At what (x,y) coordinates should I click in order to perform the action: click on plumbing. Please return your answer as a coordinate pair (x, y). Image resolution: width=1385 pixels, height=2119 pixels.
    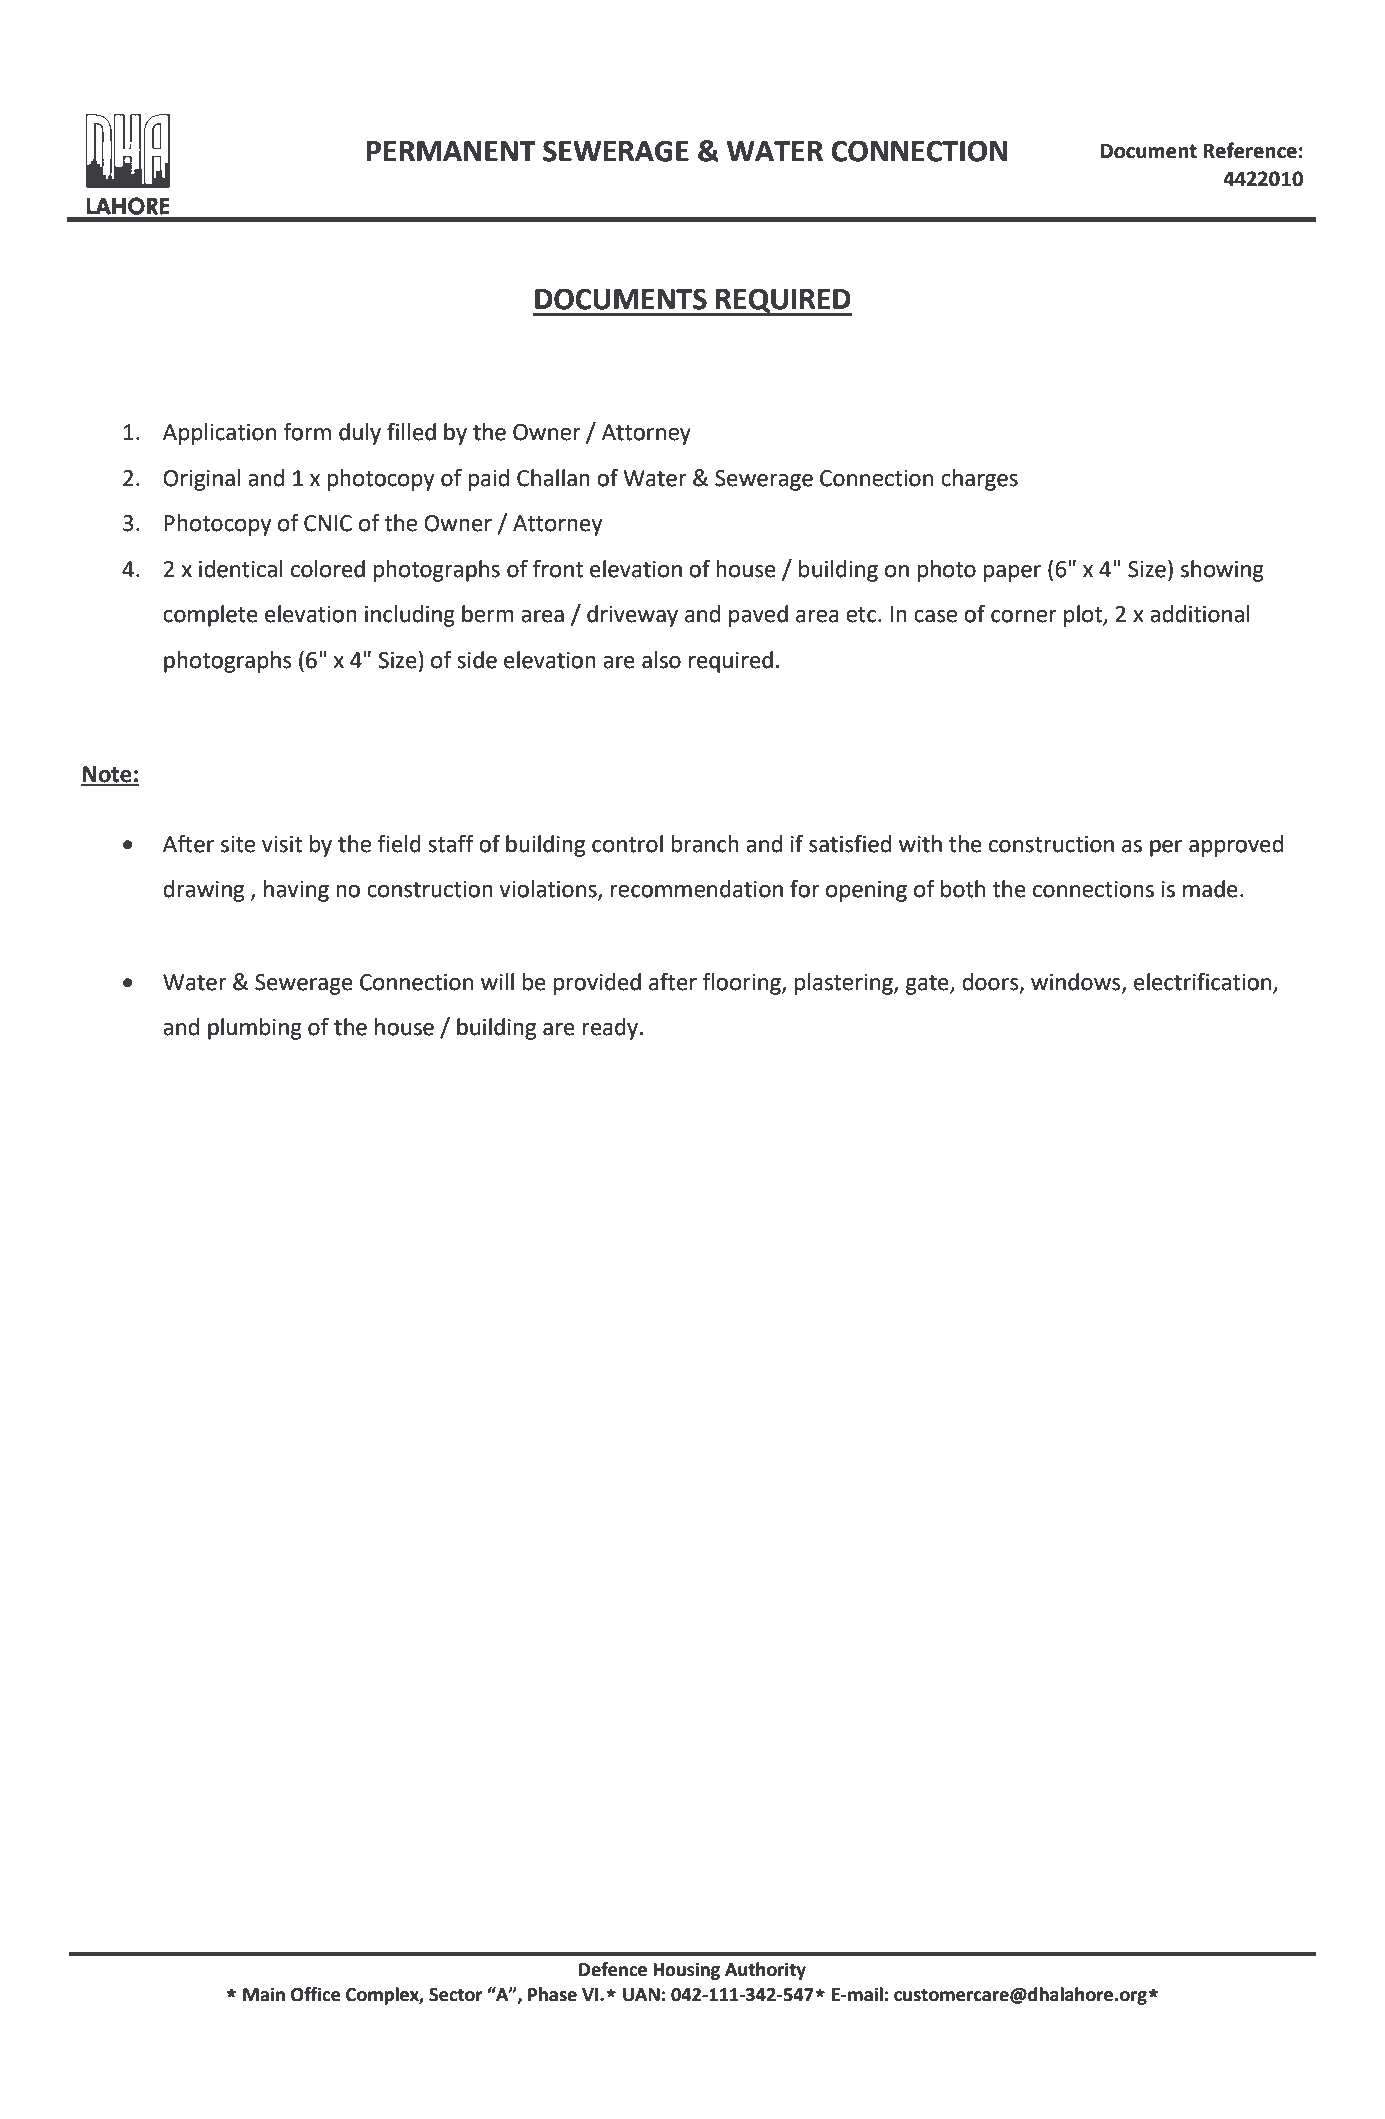
    Looking at the image, I should click on (255, 1029).
